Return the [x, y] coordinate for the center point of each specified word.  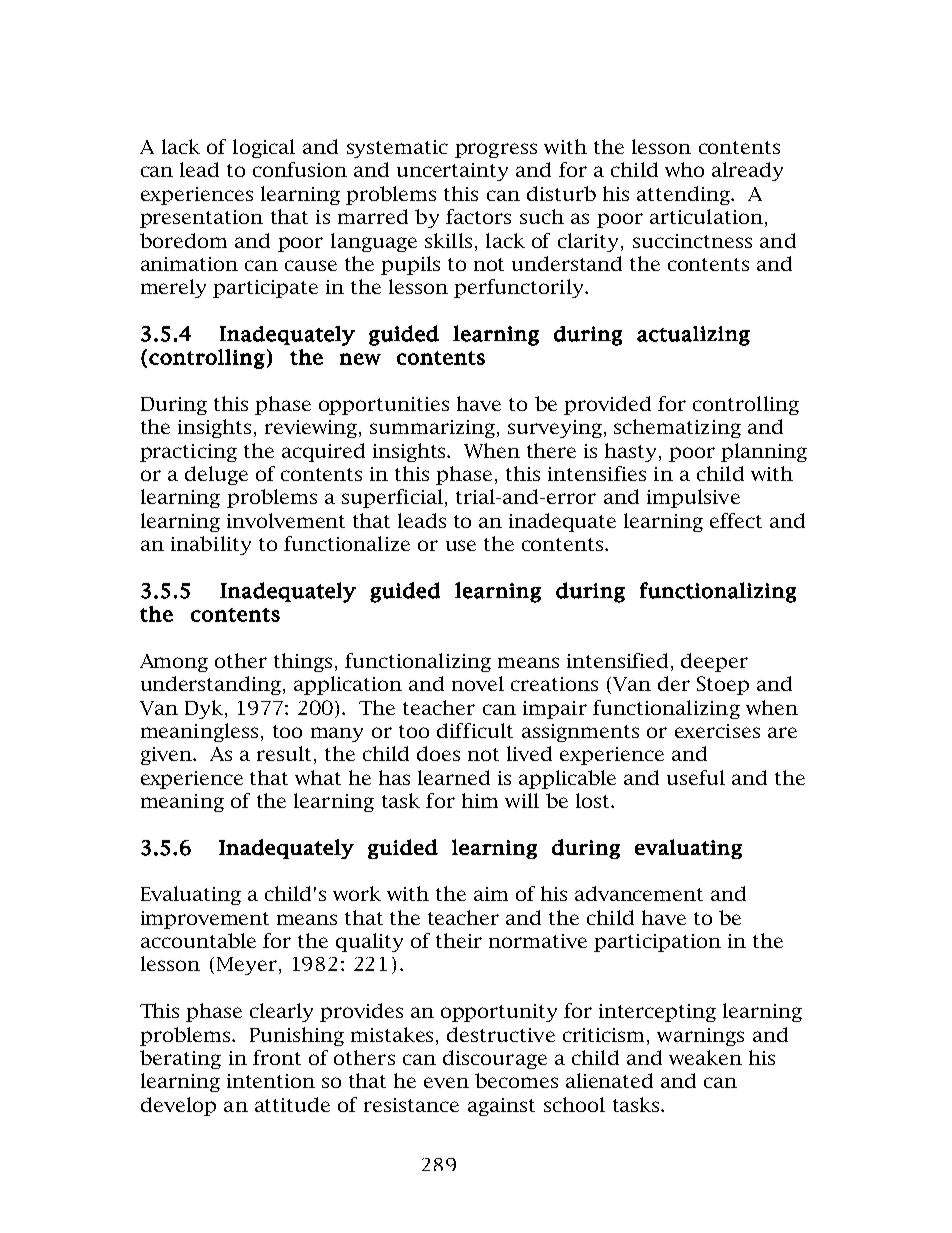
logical [264, 148]
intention [271, 1081]
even [446, 1082]
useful [696, 777]
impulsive [693, 498]
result [286, 755]
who [684, 169]
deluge [216, 475]
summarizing [434, 429]
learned [454, 777]
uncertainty [452, 172]
